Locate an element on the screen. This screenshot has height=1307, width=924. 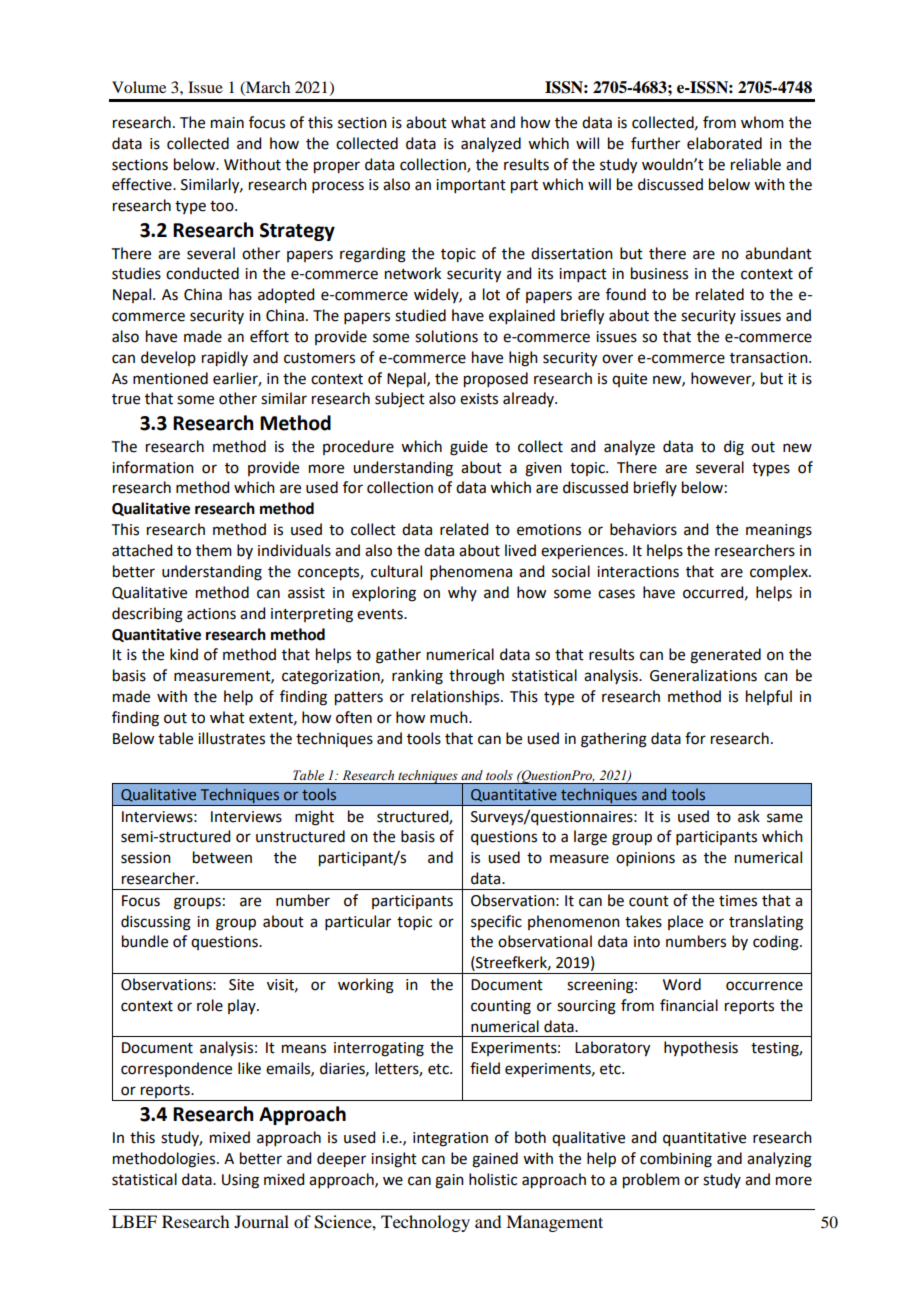
main is located at coordinates (227, 123).
